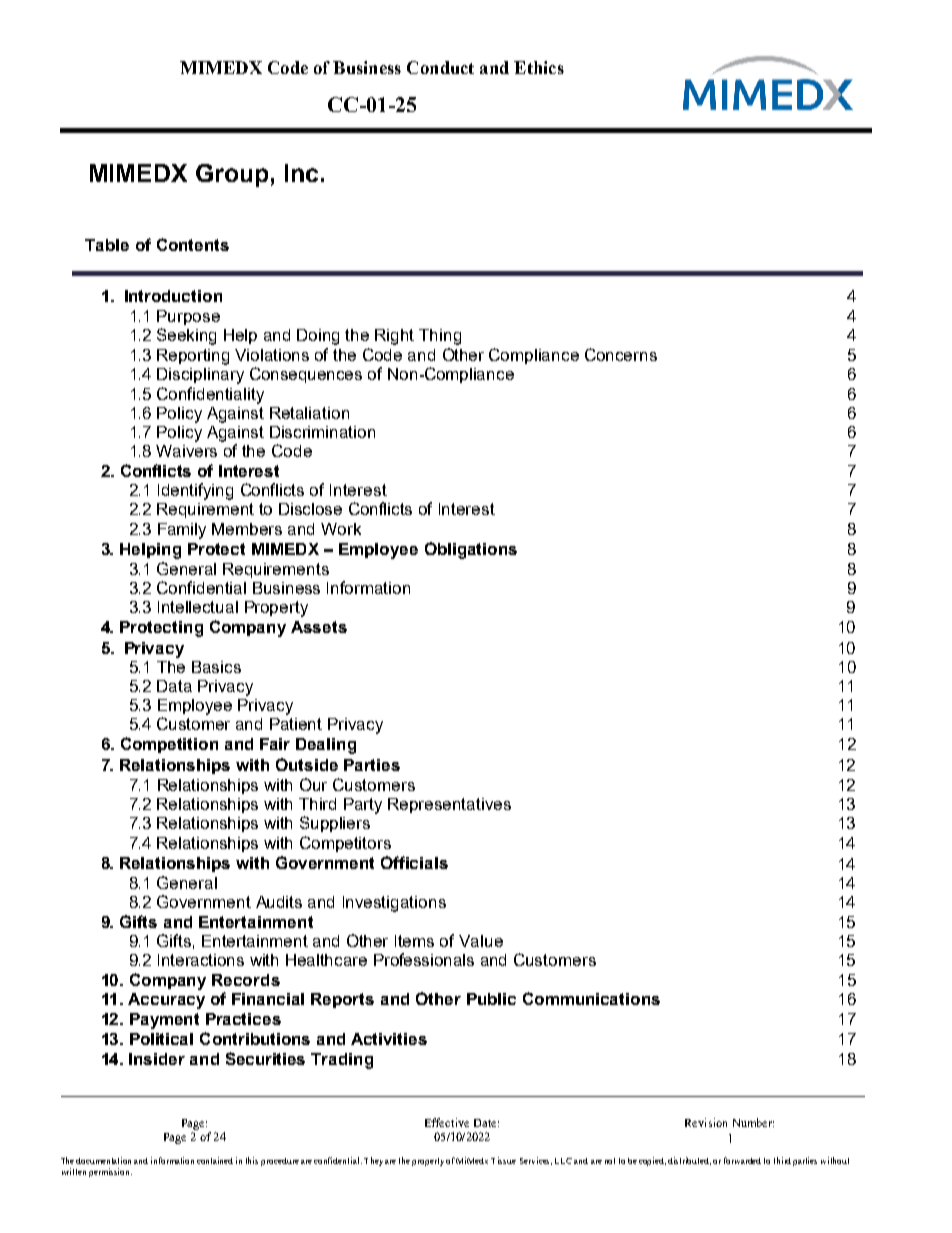 This document has height=1233, width=952. I want to click on Value, so click(481, 941).
